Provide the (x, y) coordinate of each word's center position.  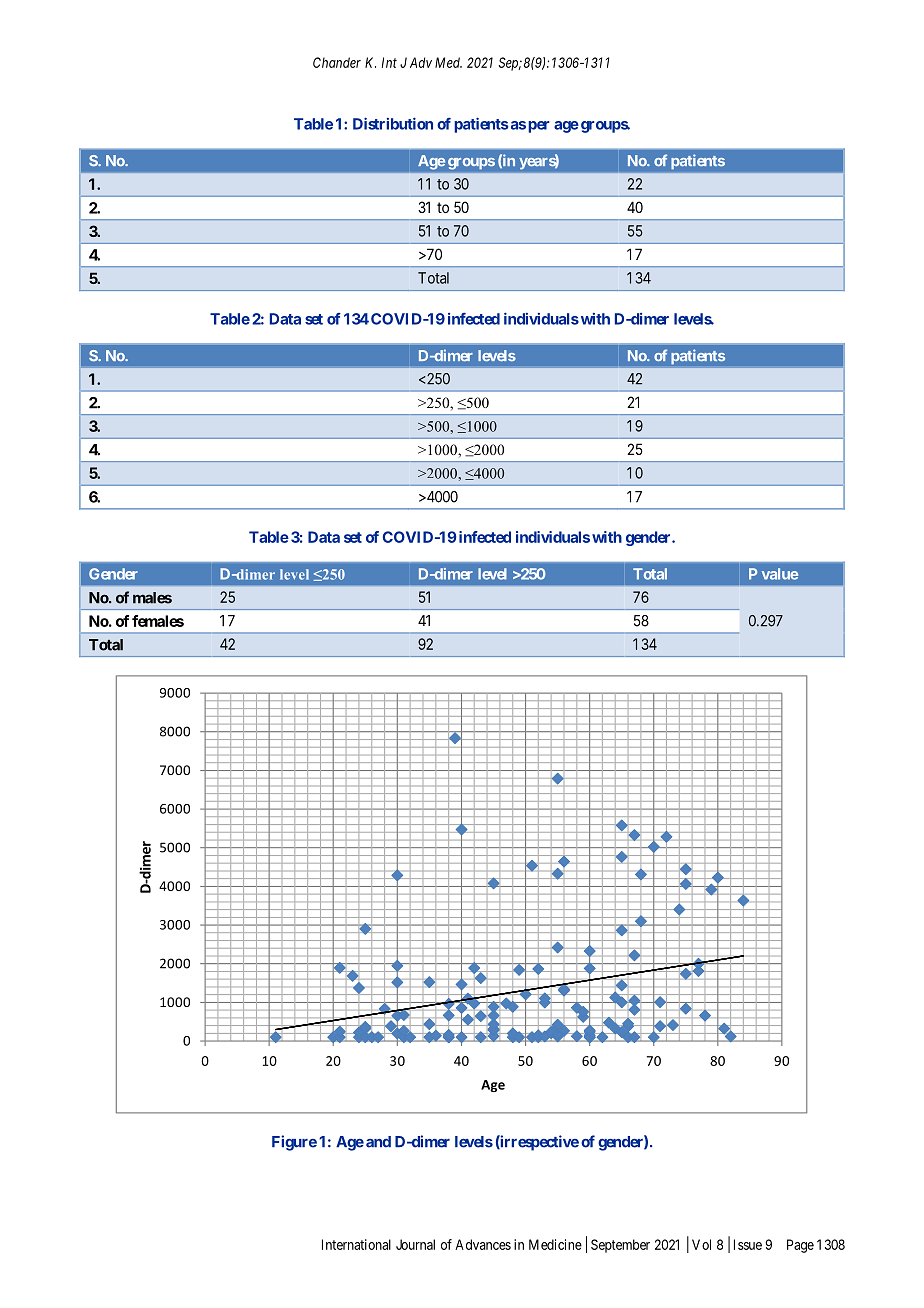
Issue (748, 1244)
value (780, 574)
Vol (701, 1244)
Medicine (555, 1244)
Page (800, 1246)
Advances (483, 1244)
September (620, 1246)
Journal (415, 1244)
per (539, 127)
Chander (337, 62)
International (356, 1244)
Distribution (393, 123)
